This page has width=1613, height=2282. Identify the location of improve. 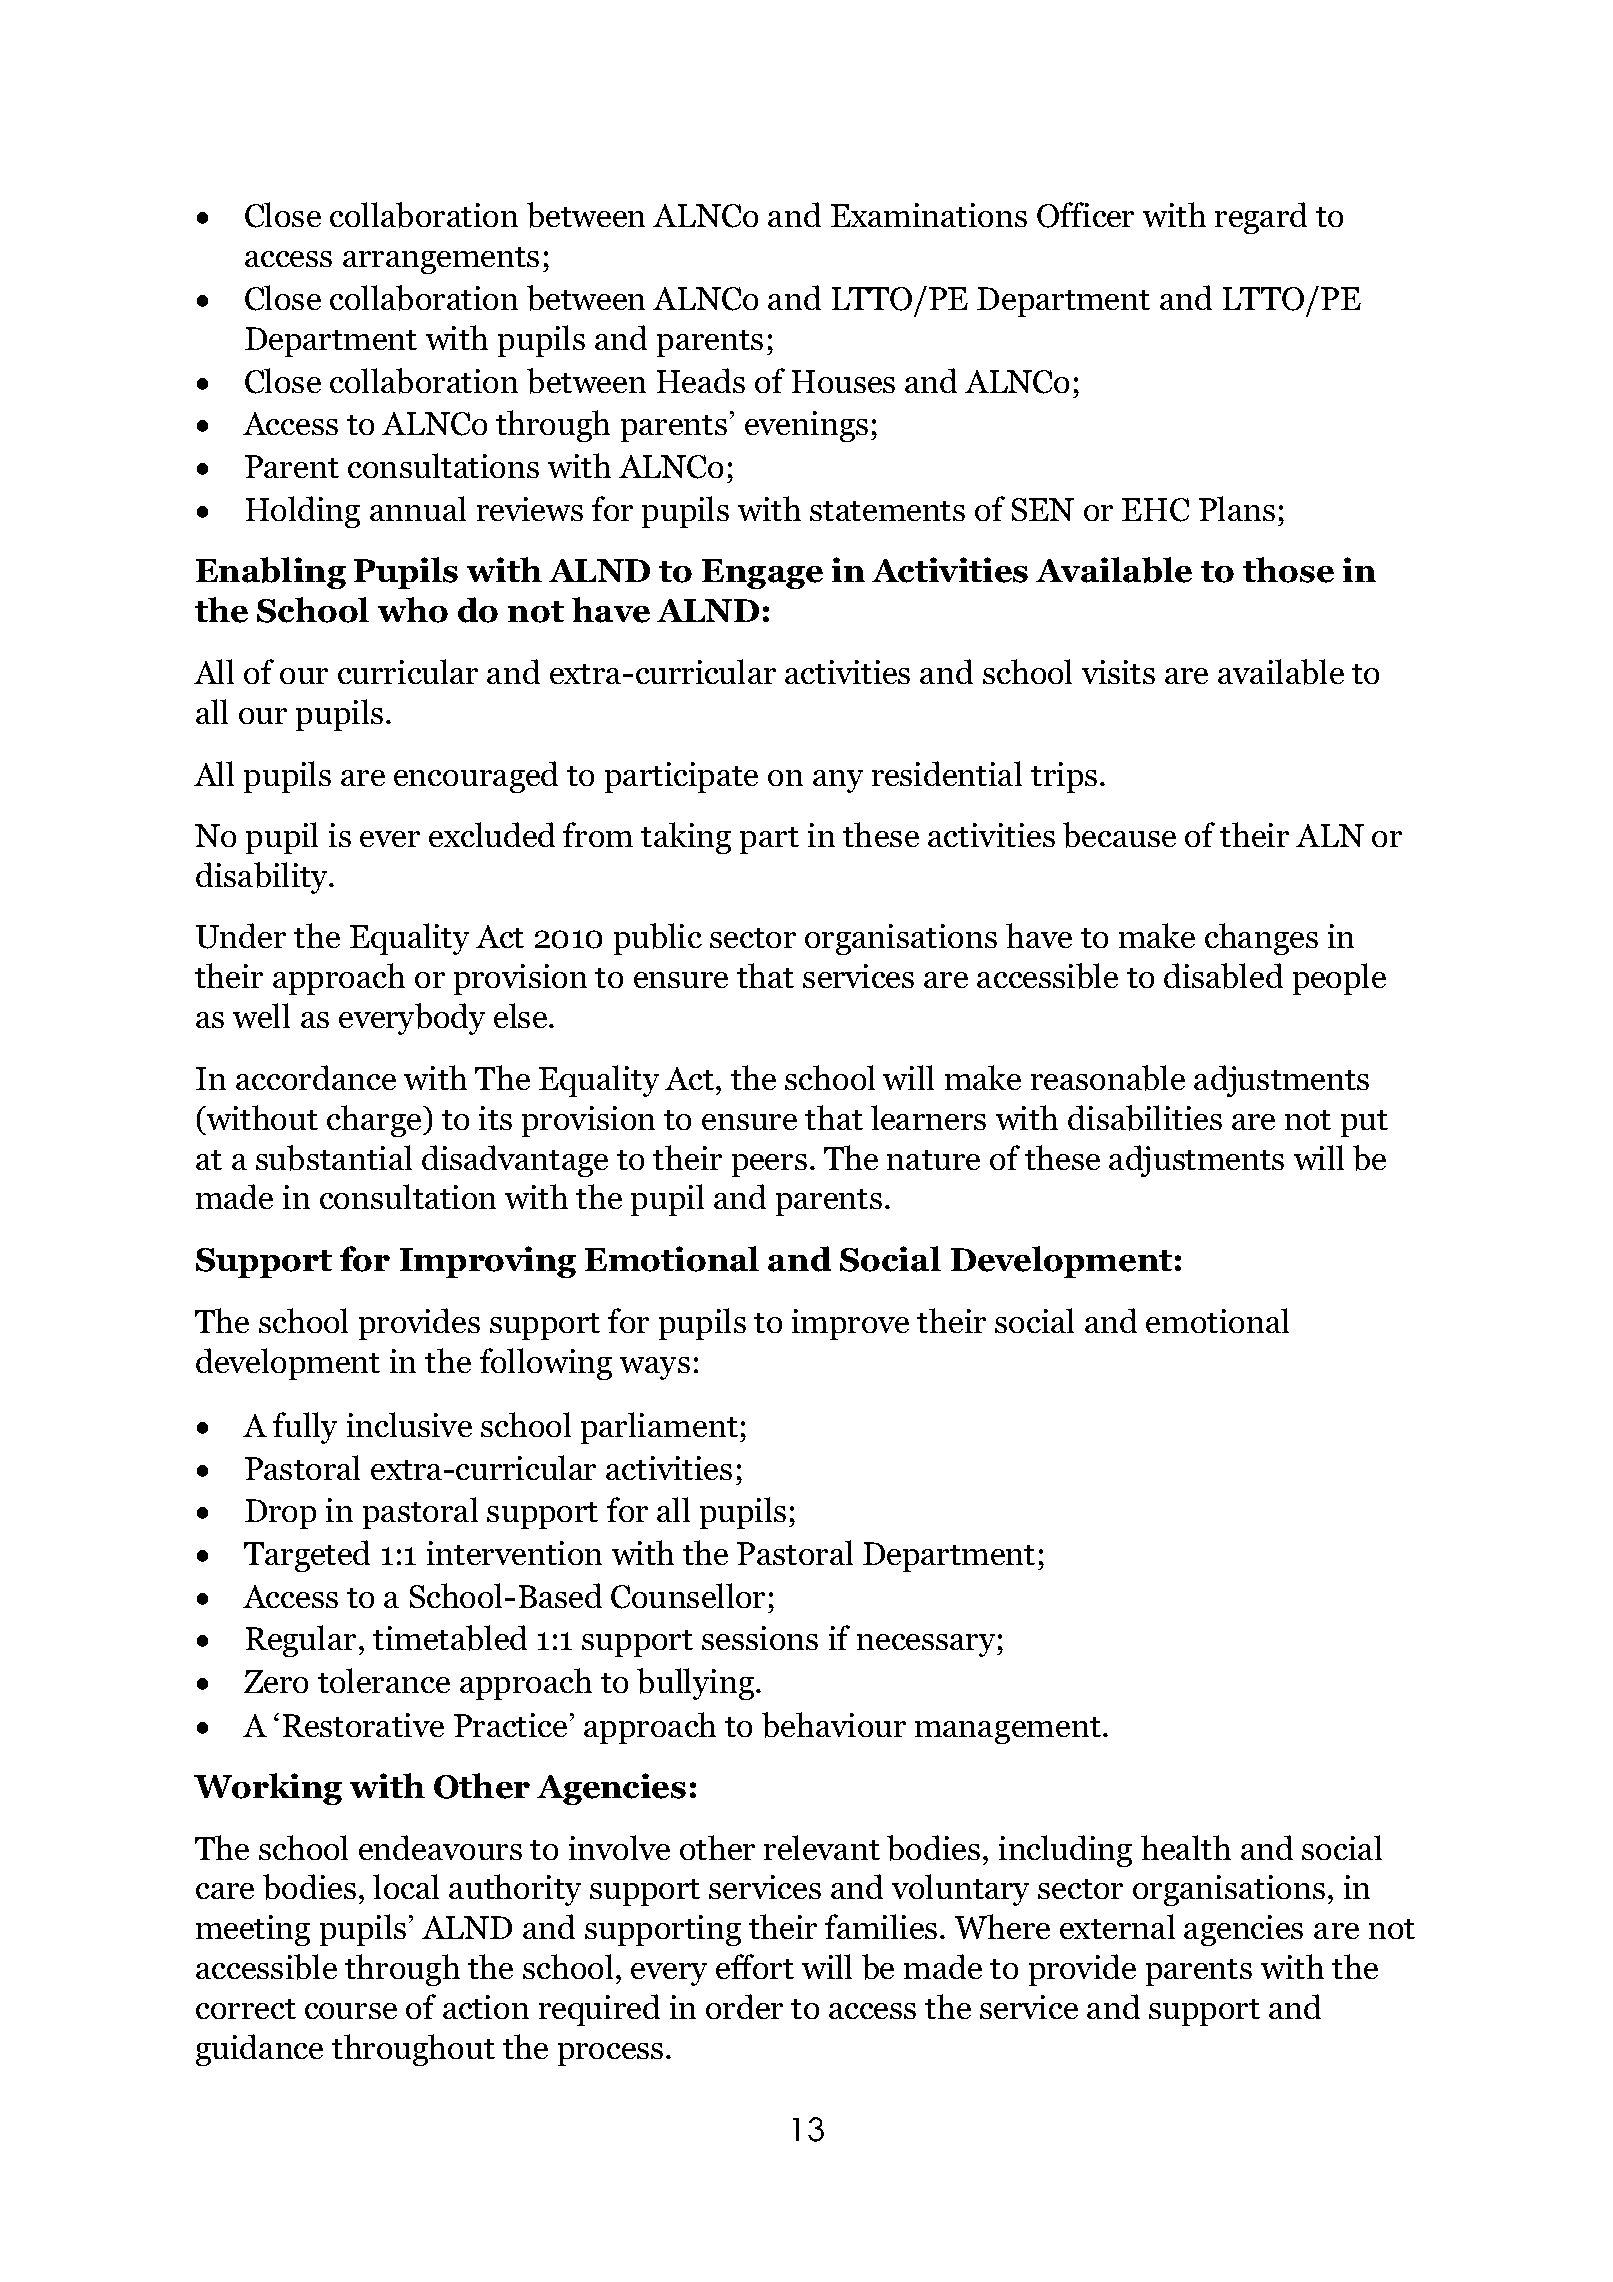
(850, 1324).
